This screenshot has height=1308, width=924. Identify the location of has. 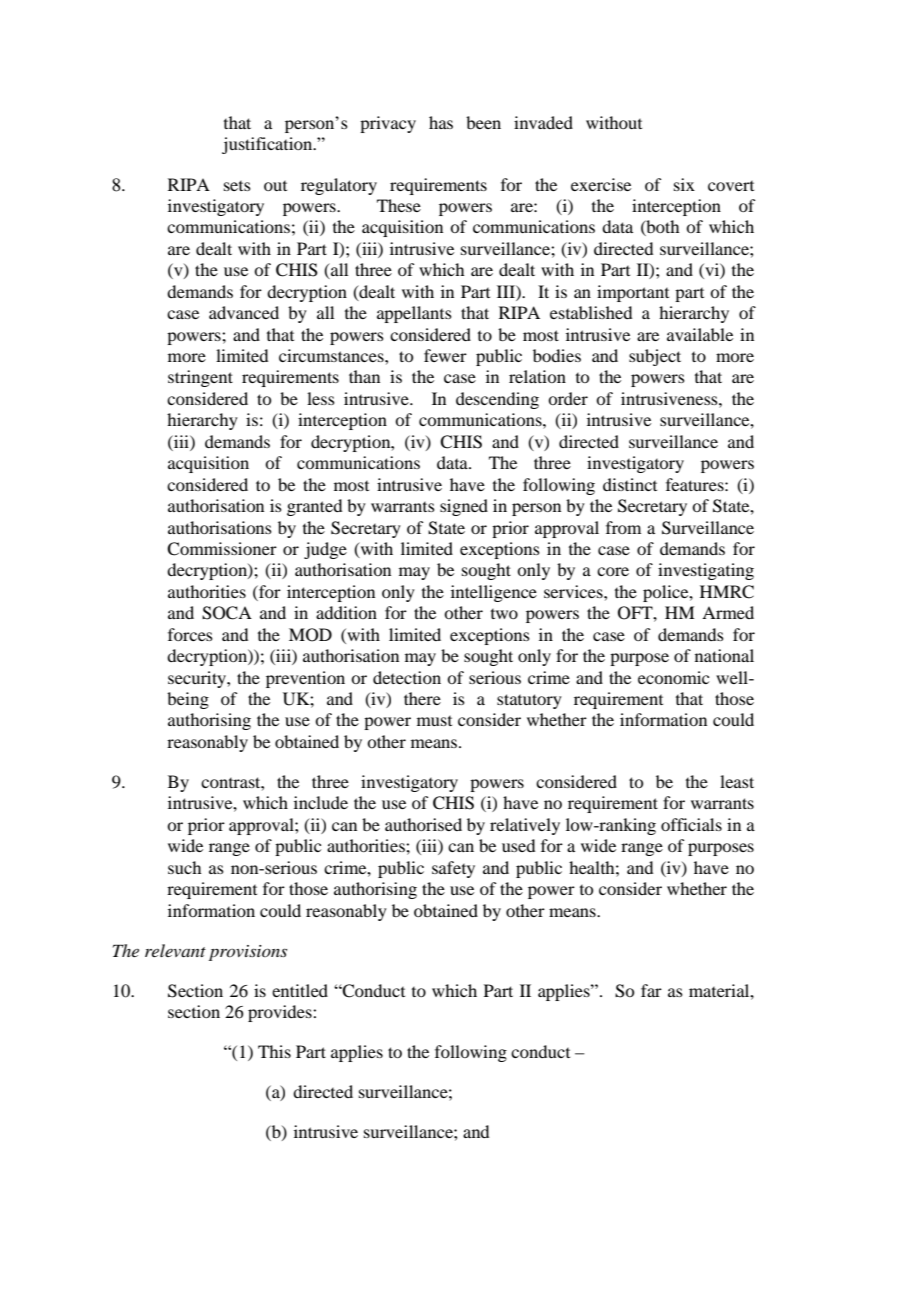
(441, 122).
